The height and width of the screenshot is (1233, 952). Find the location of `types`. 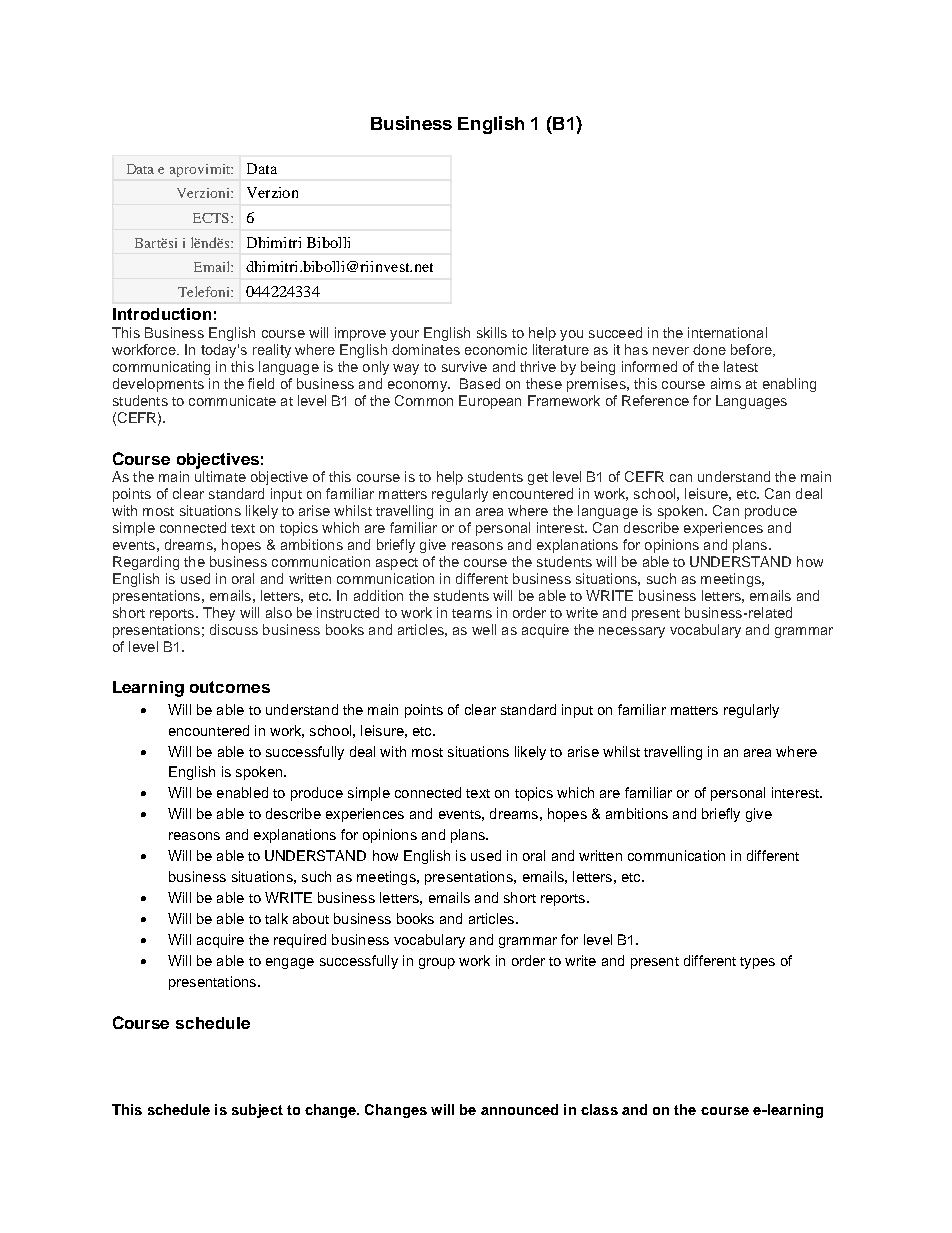

types is located at coordinates (757, 963).
